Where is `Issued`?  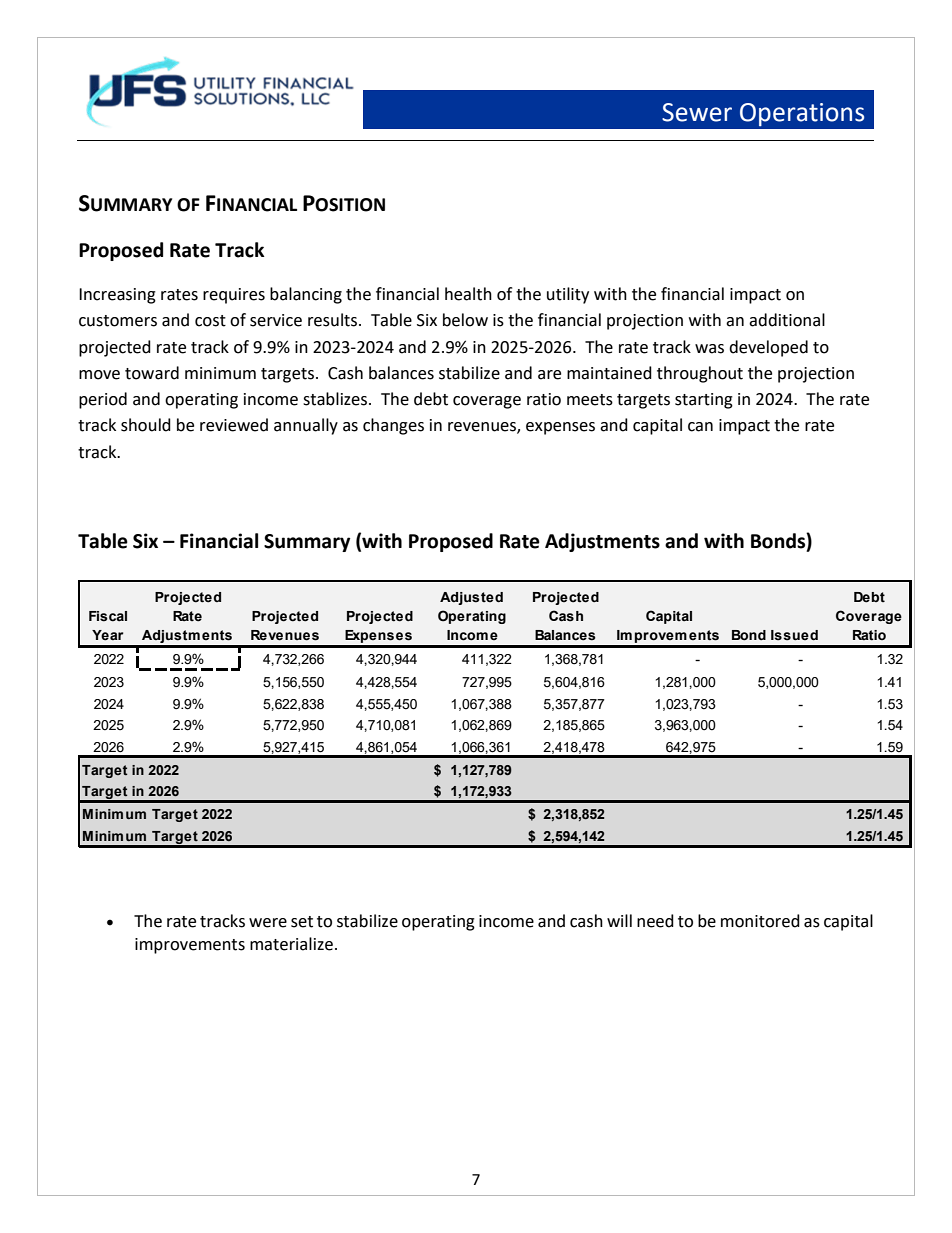
Issued is located at coordinates (794, 635).
